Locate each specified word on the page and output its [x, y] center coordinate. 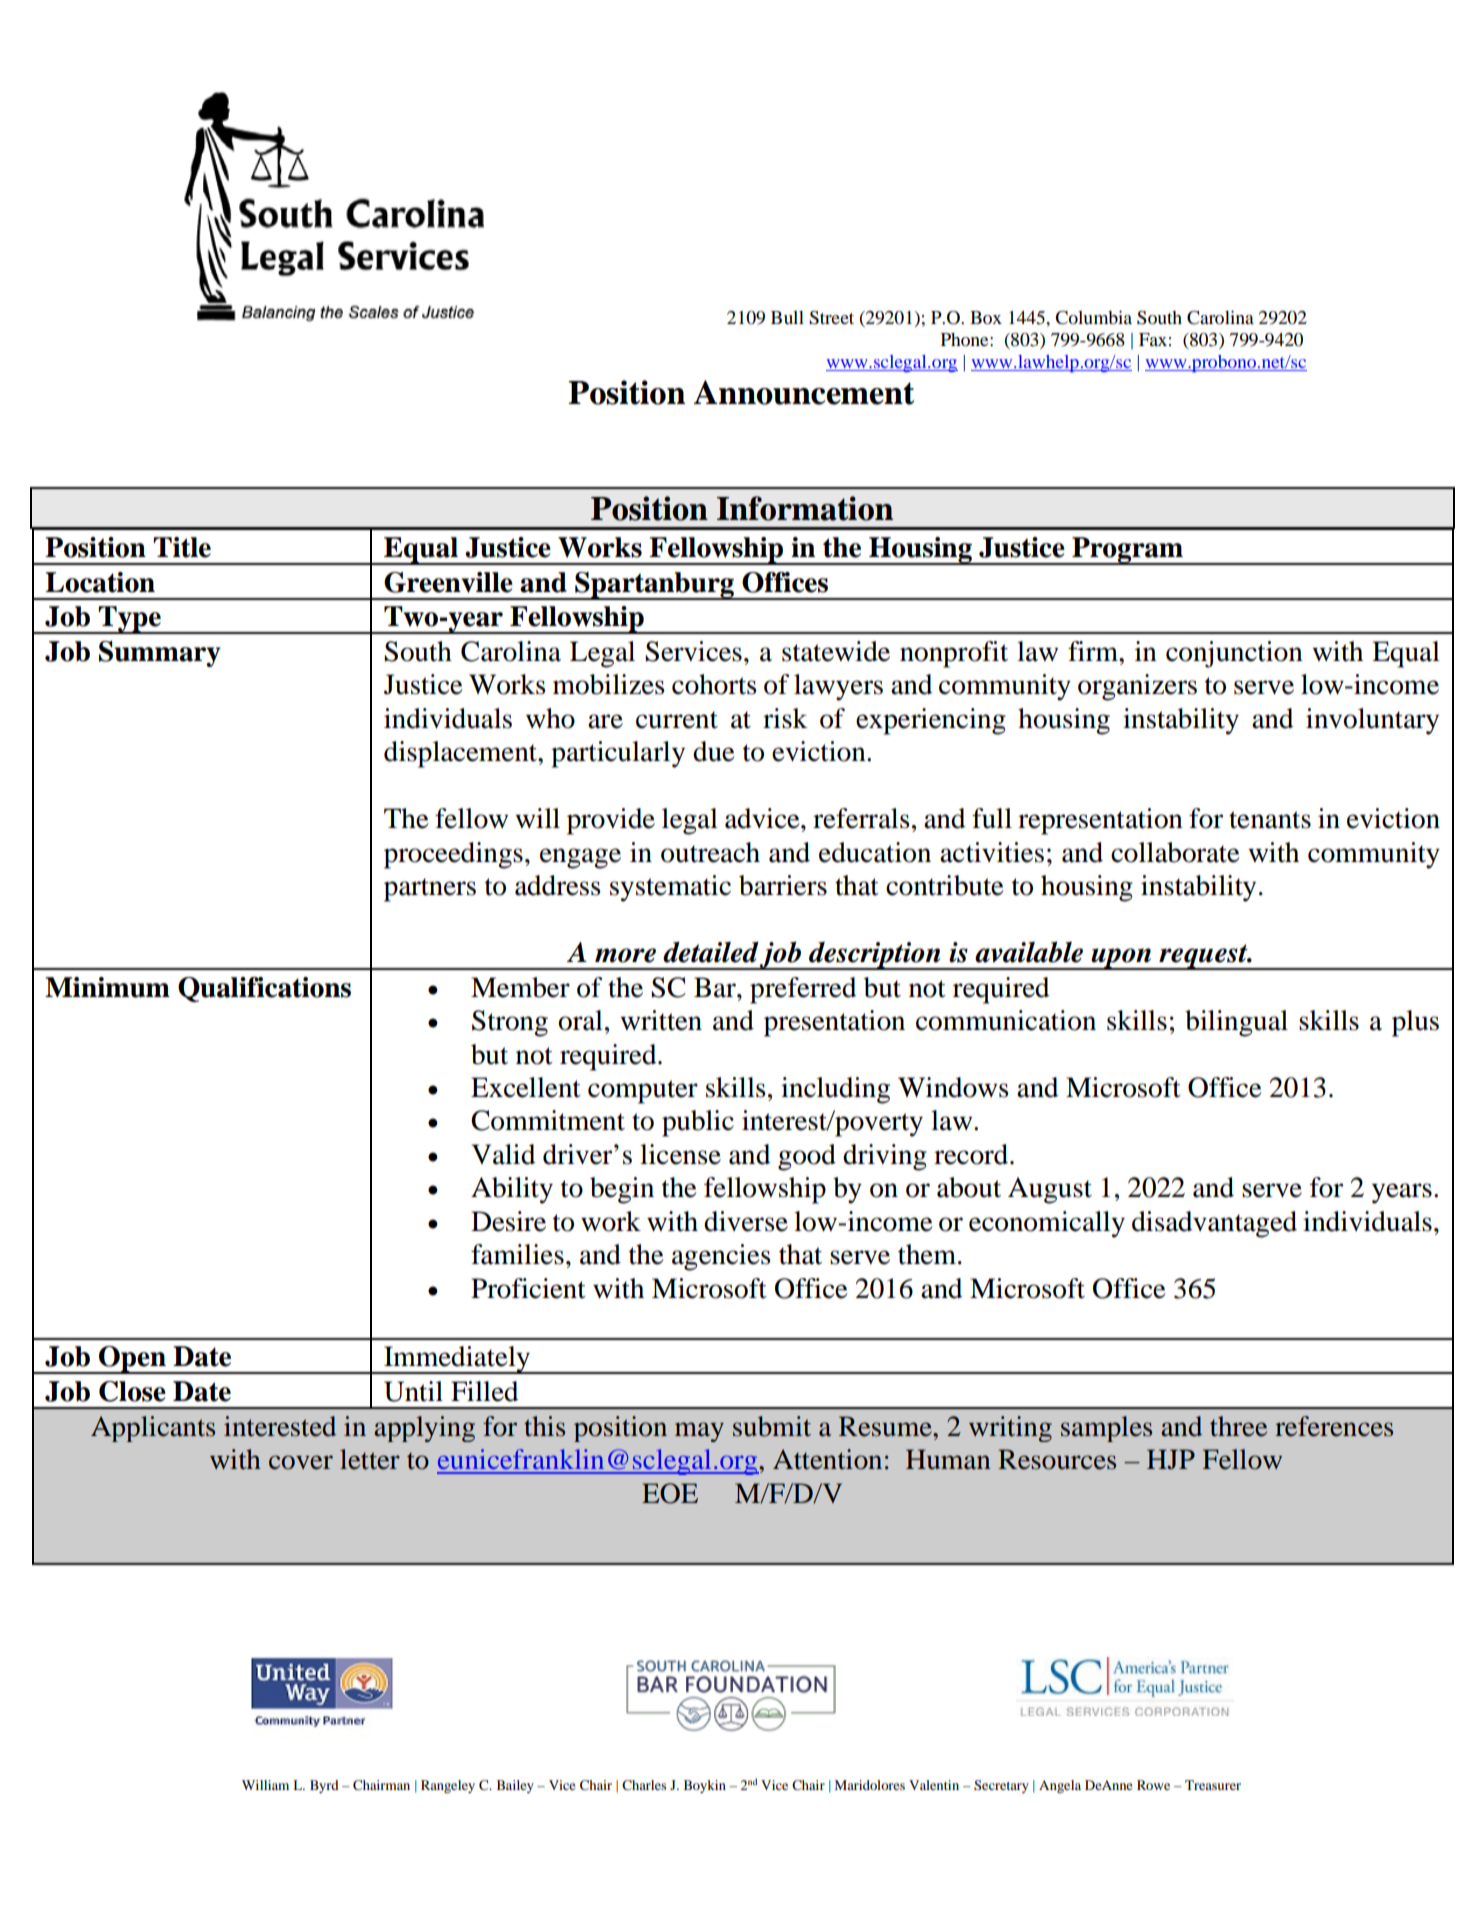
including [835, 1090]
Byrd [324, 1786]
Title [182, 547]
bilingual [1236, 1023]
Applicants [153, 1429]
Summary [160, 654]
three [1238, 1426]
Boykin [705, 1786]
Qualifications [264, 989]
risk [785, 718]
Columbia [1093, 317]
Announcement [804, 392]
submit [772, 1426]
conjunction [1234, 654]
